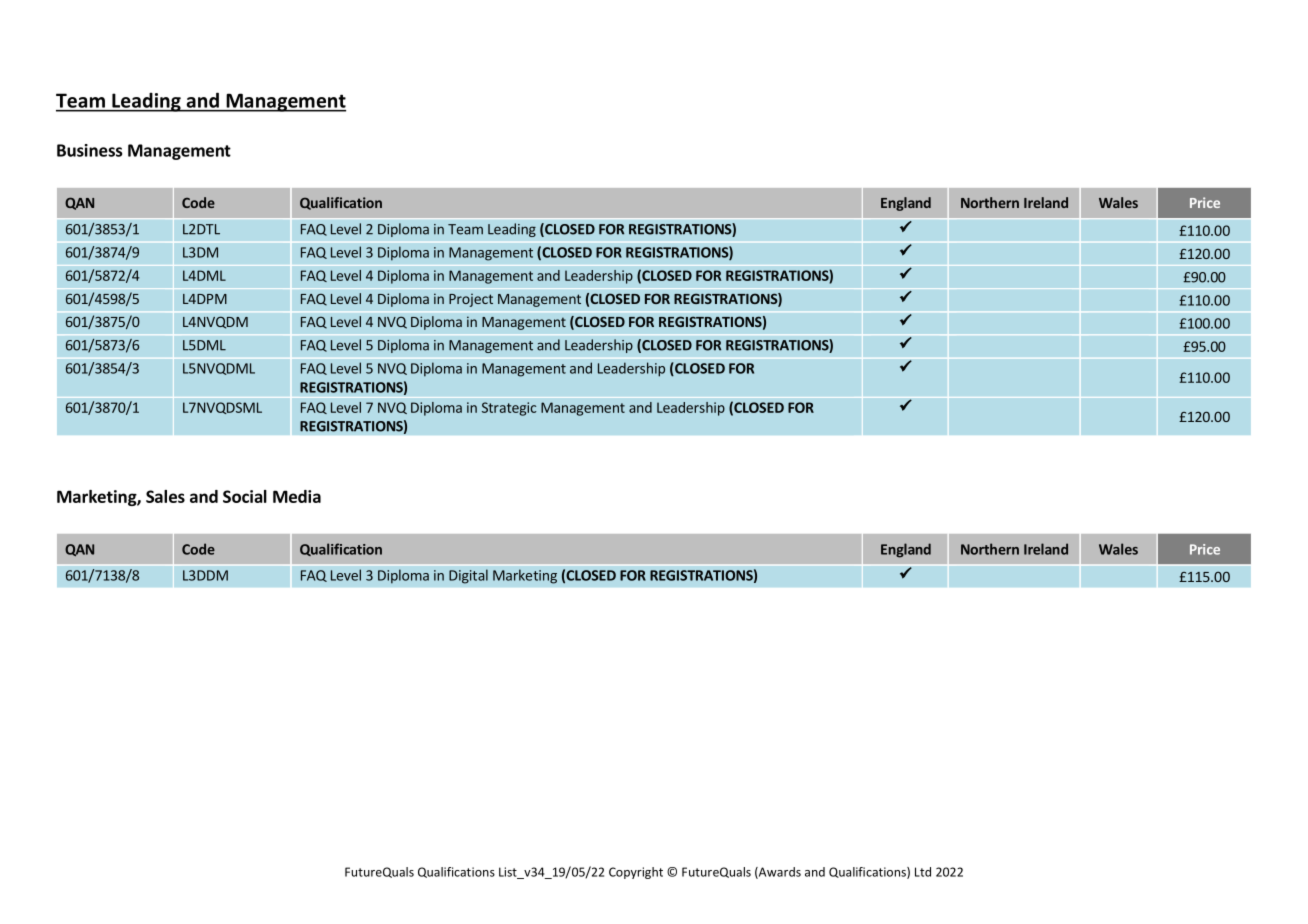 This screenshot has width=1308, height=924. Describe the element at coordinates (509, 409) in the screenshot. I see `Strategic` at that location.
